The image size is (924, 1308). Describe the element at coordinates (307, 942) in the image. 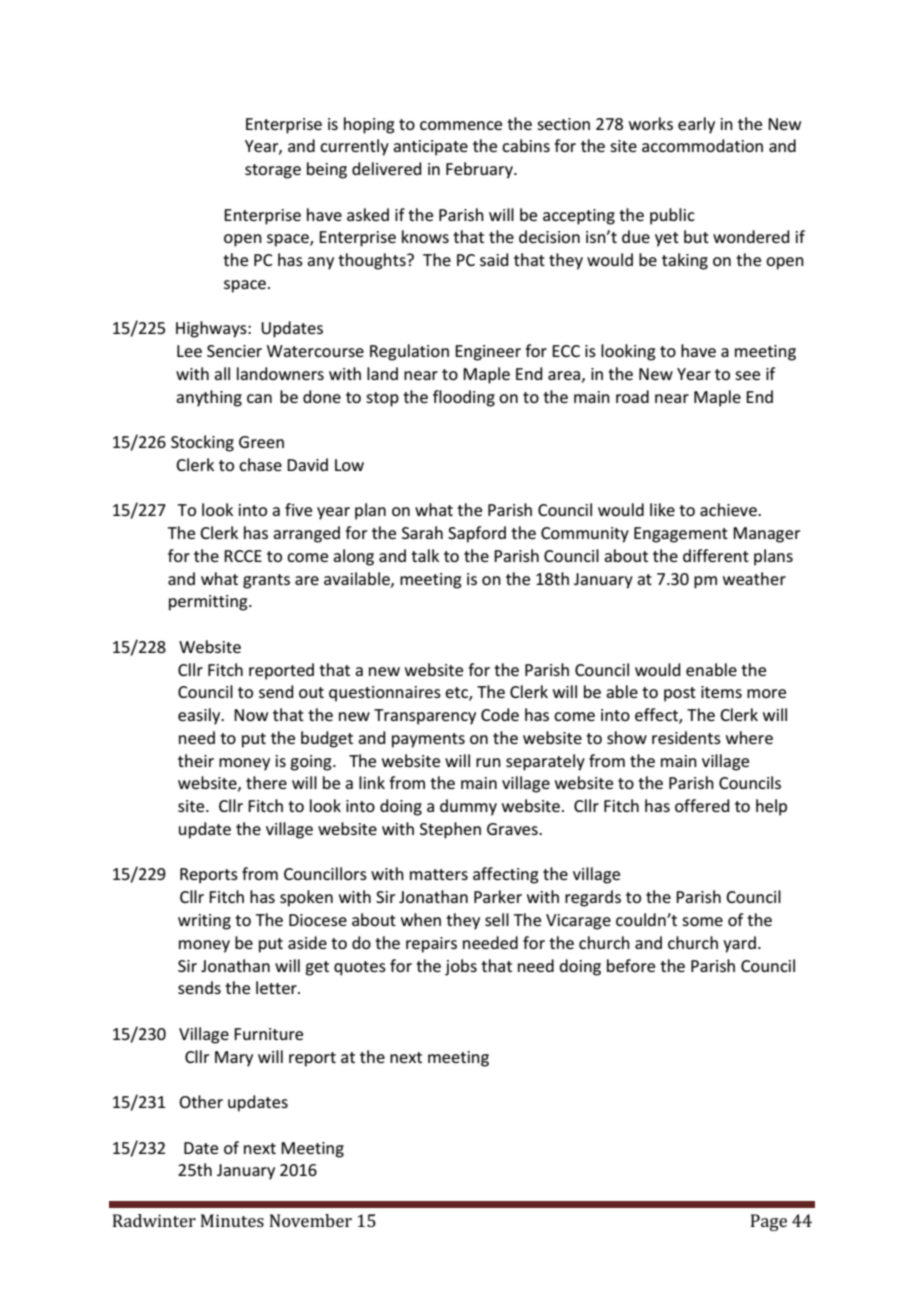

I see `aside` at that location.
